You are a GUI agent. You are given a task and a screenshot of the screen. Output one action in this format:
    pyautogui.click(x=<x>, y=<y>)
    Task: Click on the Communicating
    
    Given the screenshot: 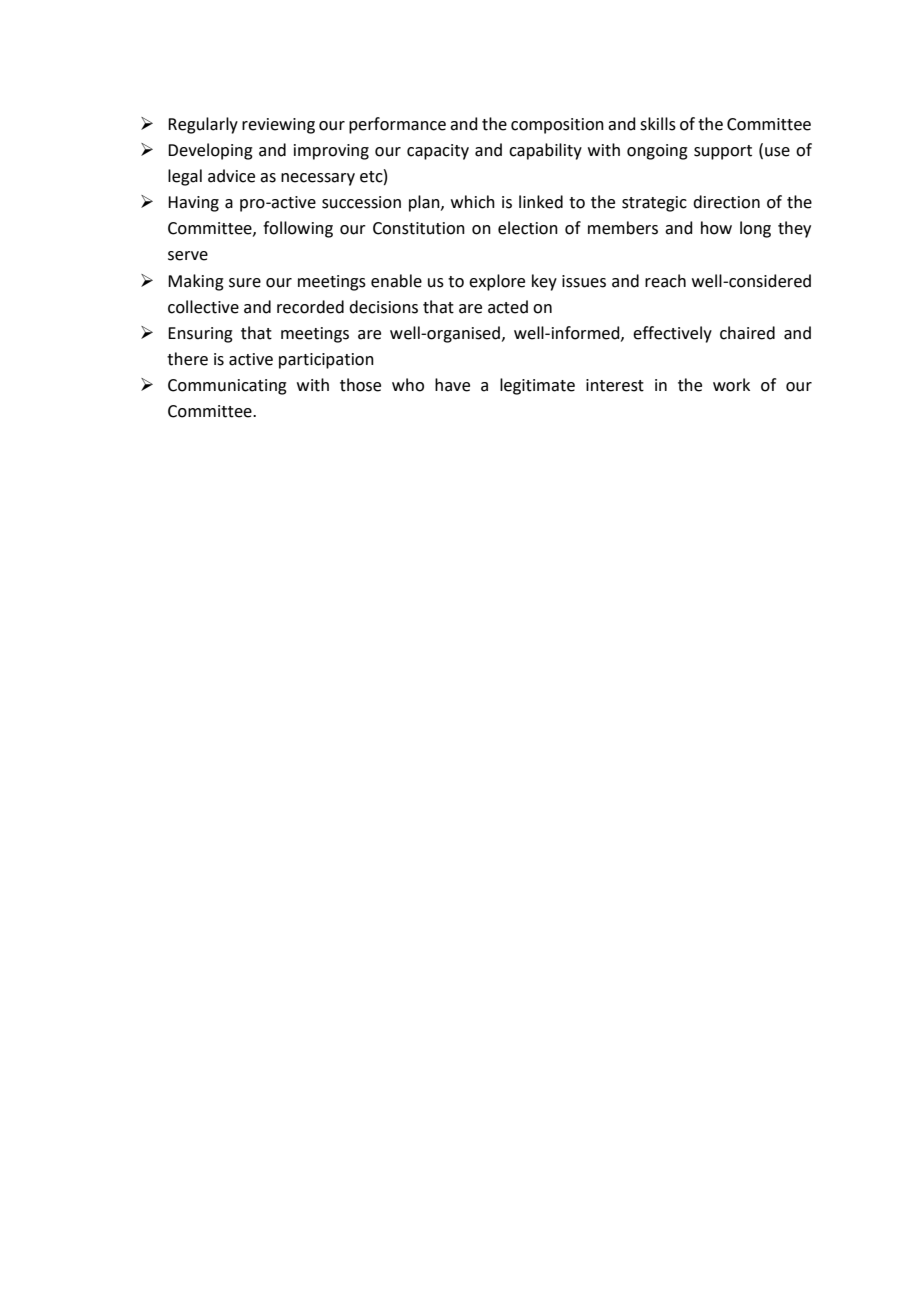 What is the action you would take?
    pyautogui.click(x=227, y=387)
